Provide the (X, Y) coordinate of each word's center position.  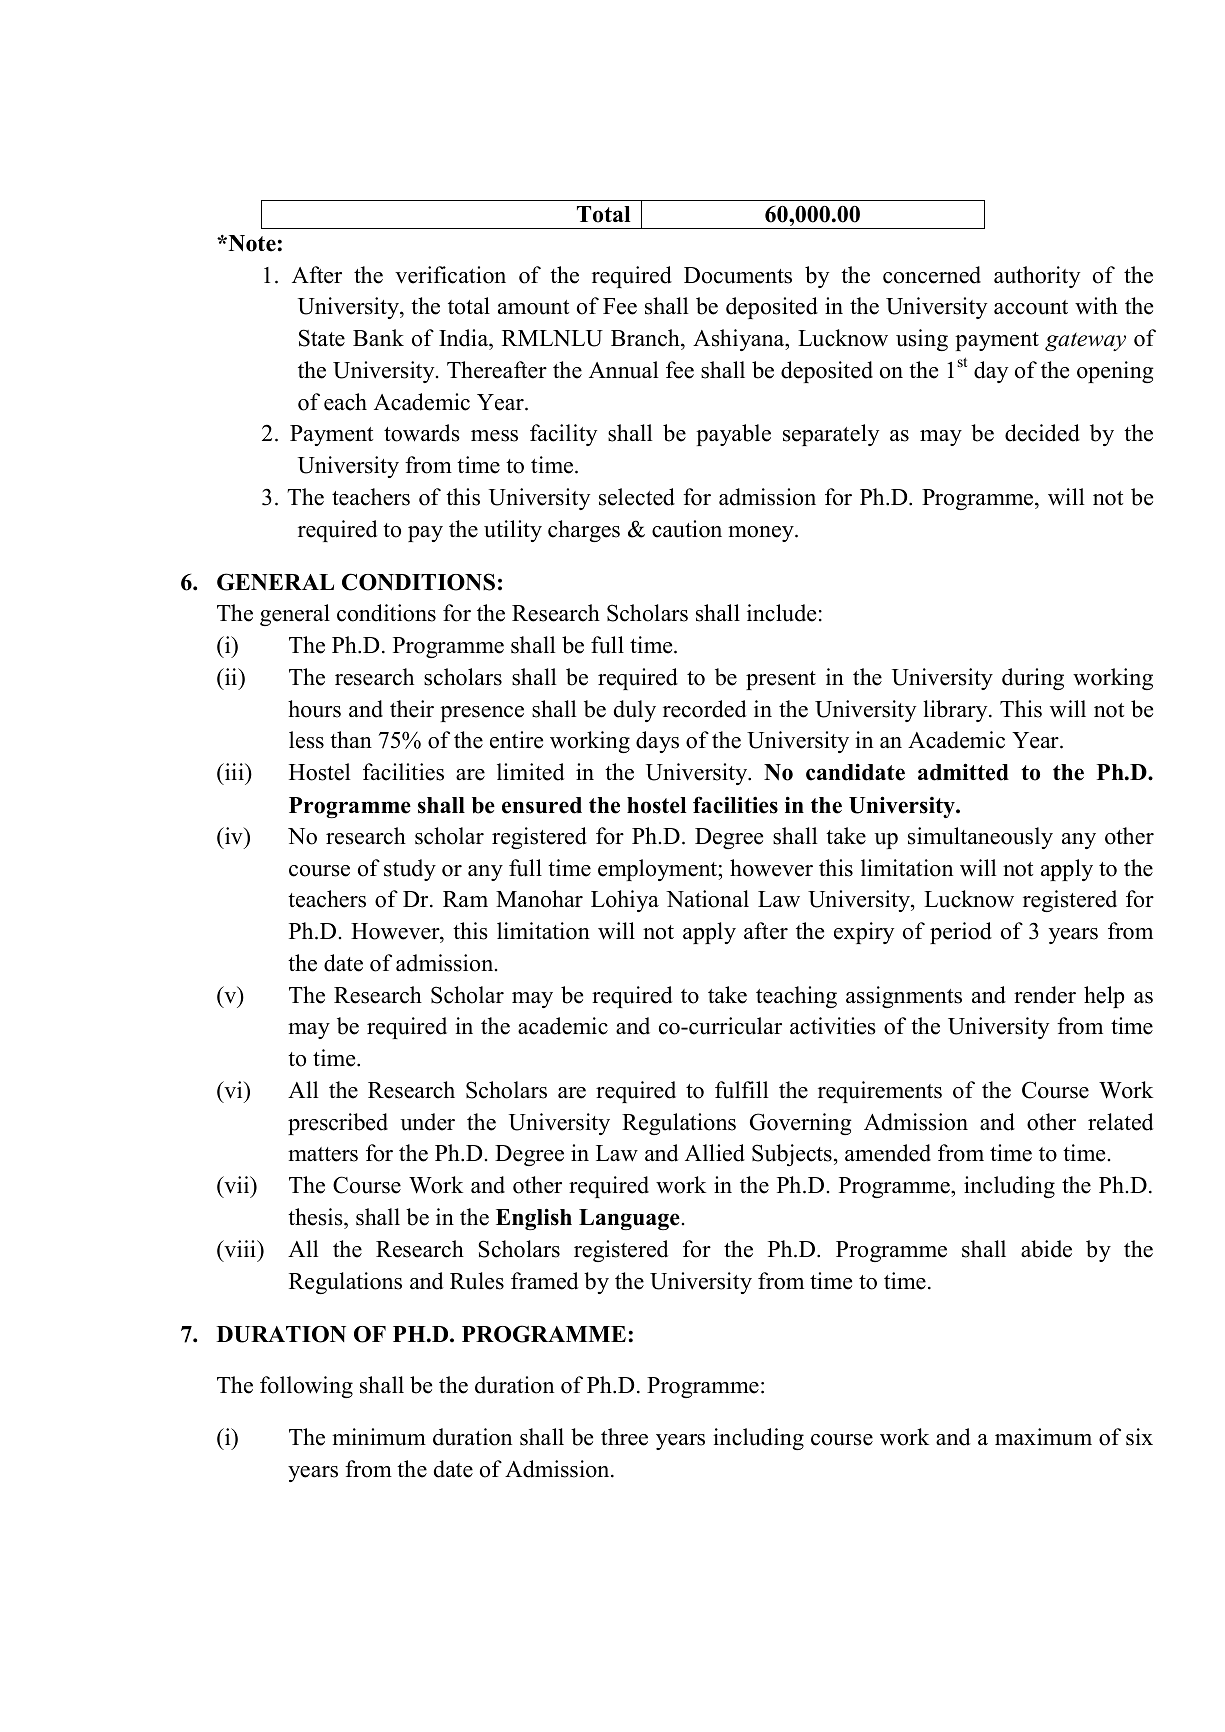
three (624, 1437)
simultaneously (980, 838)
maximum (1043, 1437)
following (306, 1387)
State (322, 338)
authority (1037, 277)
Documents (738, 275)
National (707, 899)
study (410, 870)
